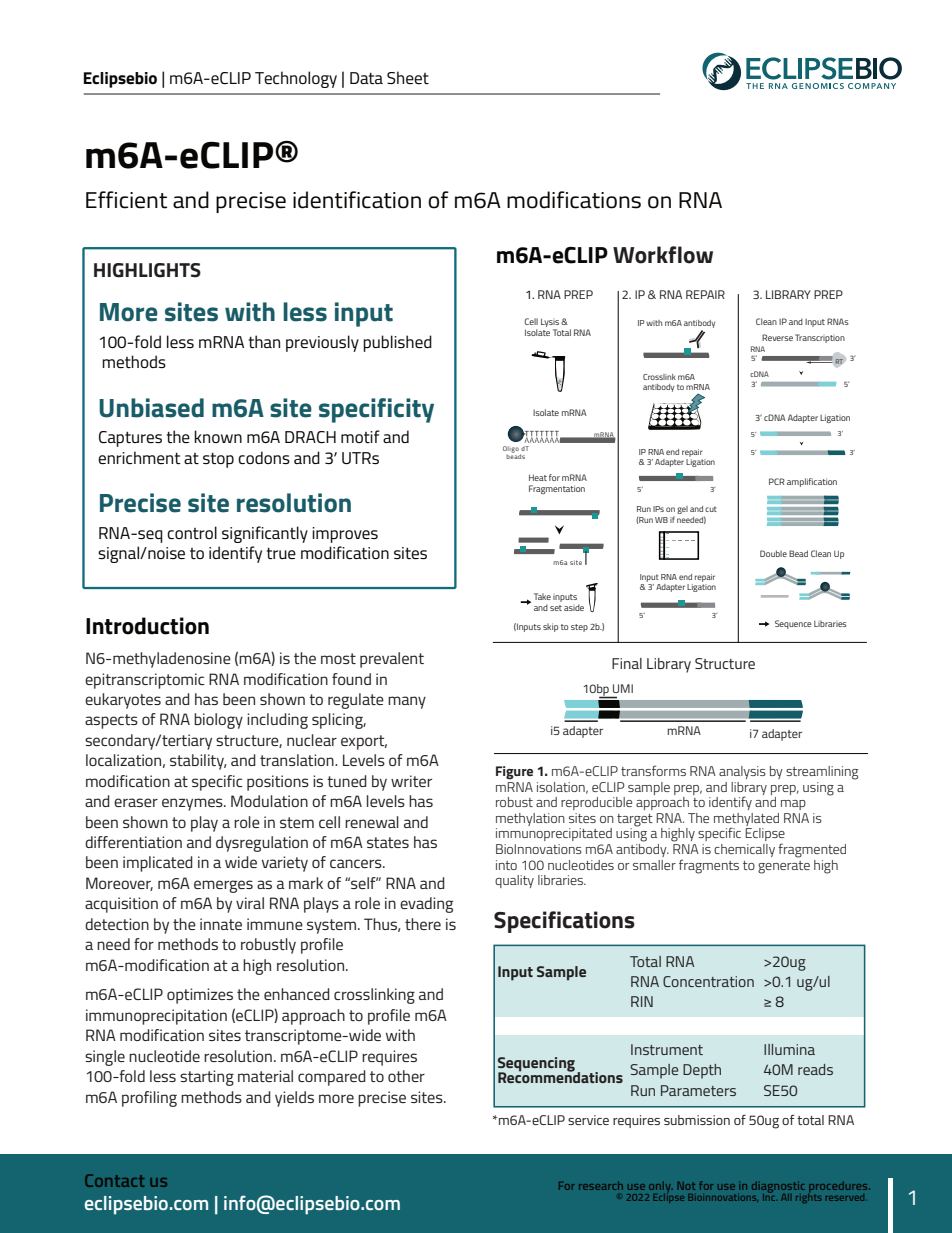  What do you see at coordinates (408, 77) in the screenshot?
I see `Sheet` at bounding box center [408, 77].
